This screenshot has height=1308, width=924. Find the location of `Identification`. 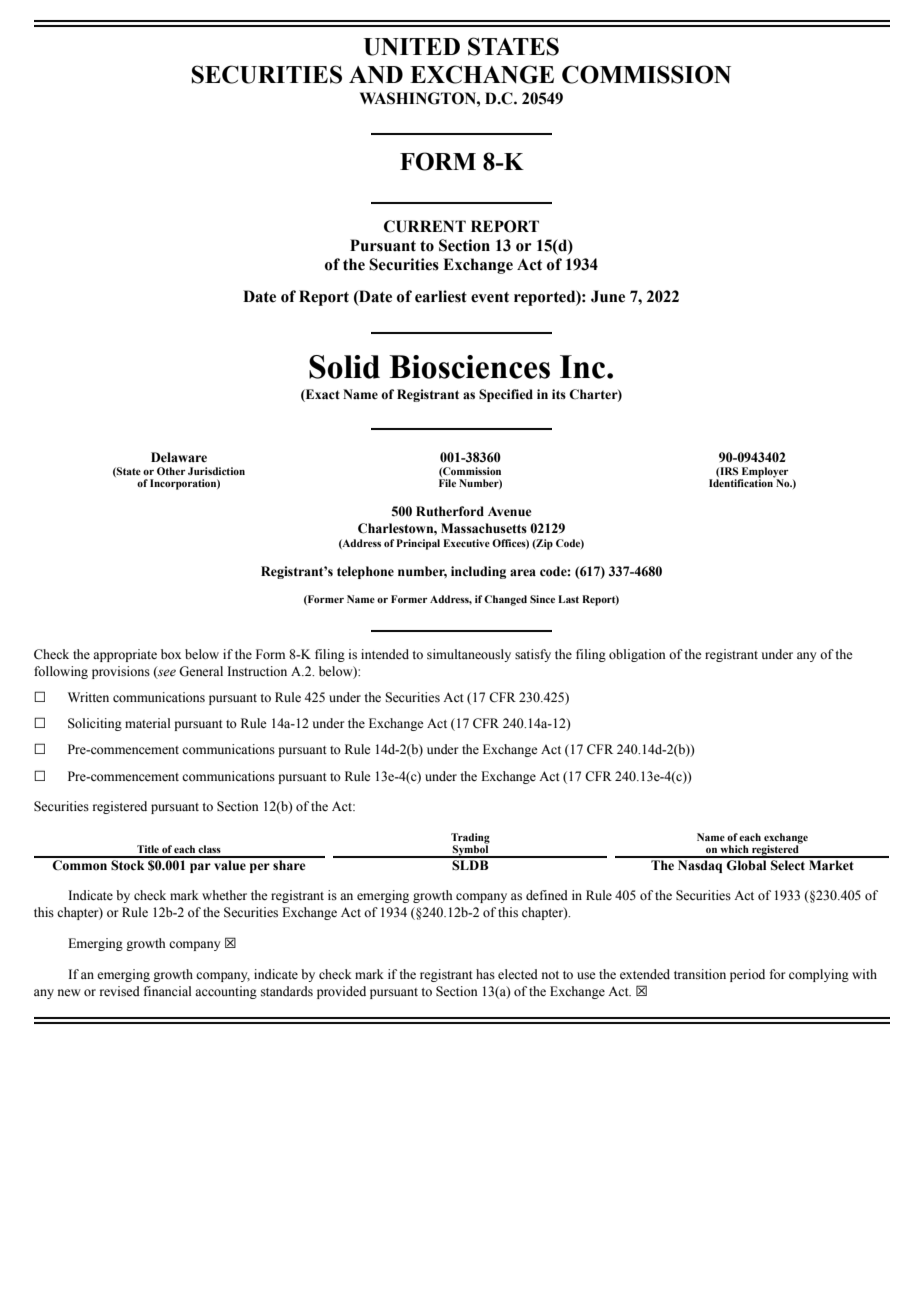

Identification is located at coordinates (742, 482).
